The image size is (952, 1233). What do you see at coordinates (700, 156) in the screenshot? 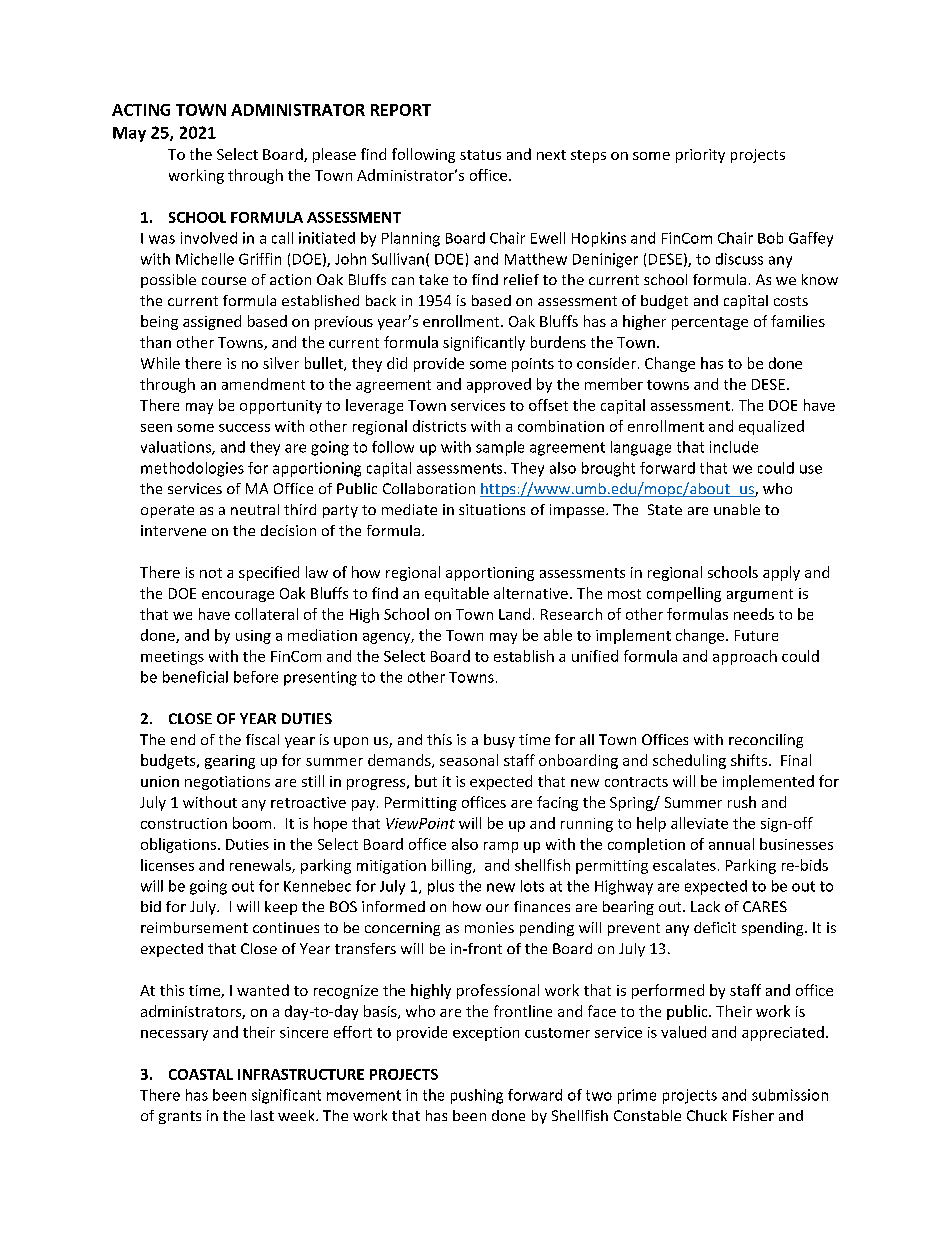
I see `priority` at bounding box center [700, 156].
